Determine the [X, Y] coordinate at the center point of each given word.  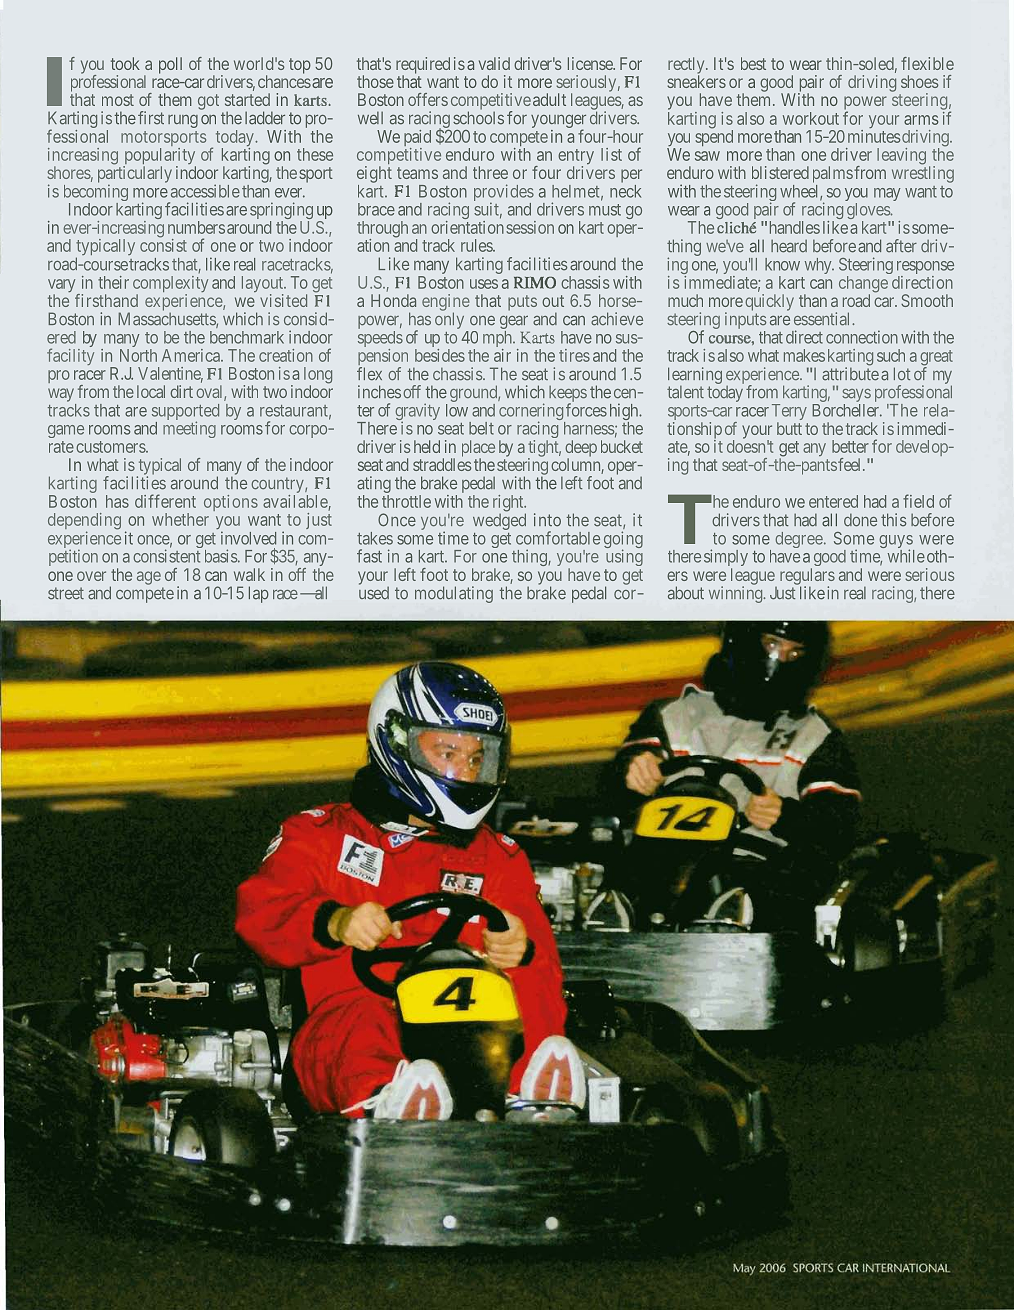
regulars [807, 577]
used [374, 593]
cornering [532, 413]
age [149, 578]
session [530, 227]
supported [185, 413]
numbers [196, 227]
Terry [789, 413]
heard [789, 246]
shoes [919, 81]
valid [494, 63]
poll [170, 65]
